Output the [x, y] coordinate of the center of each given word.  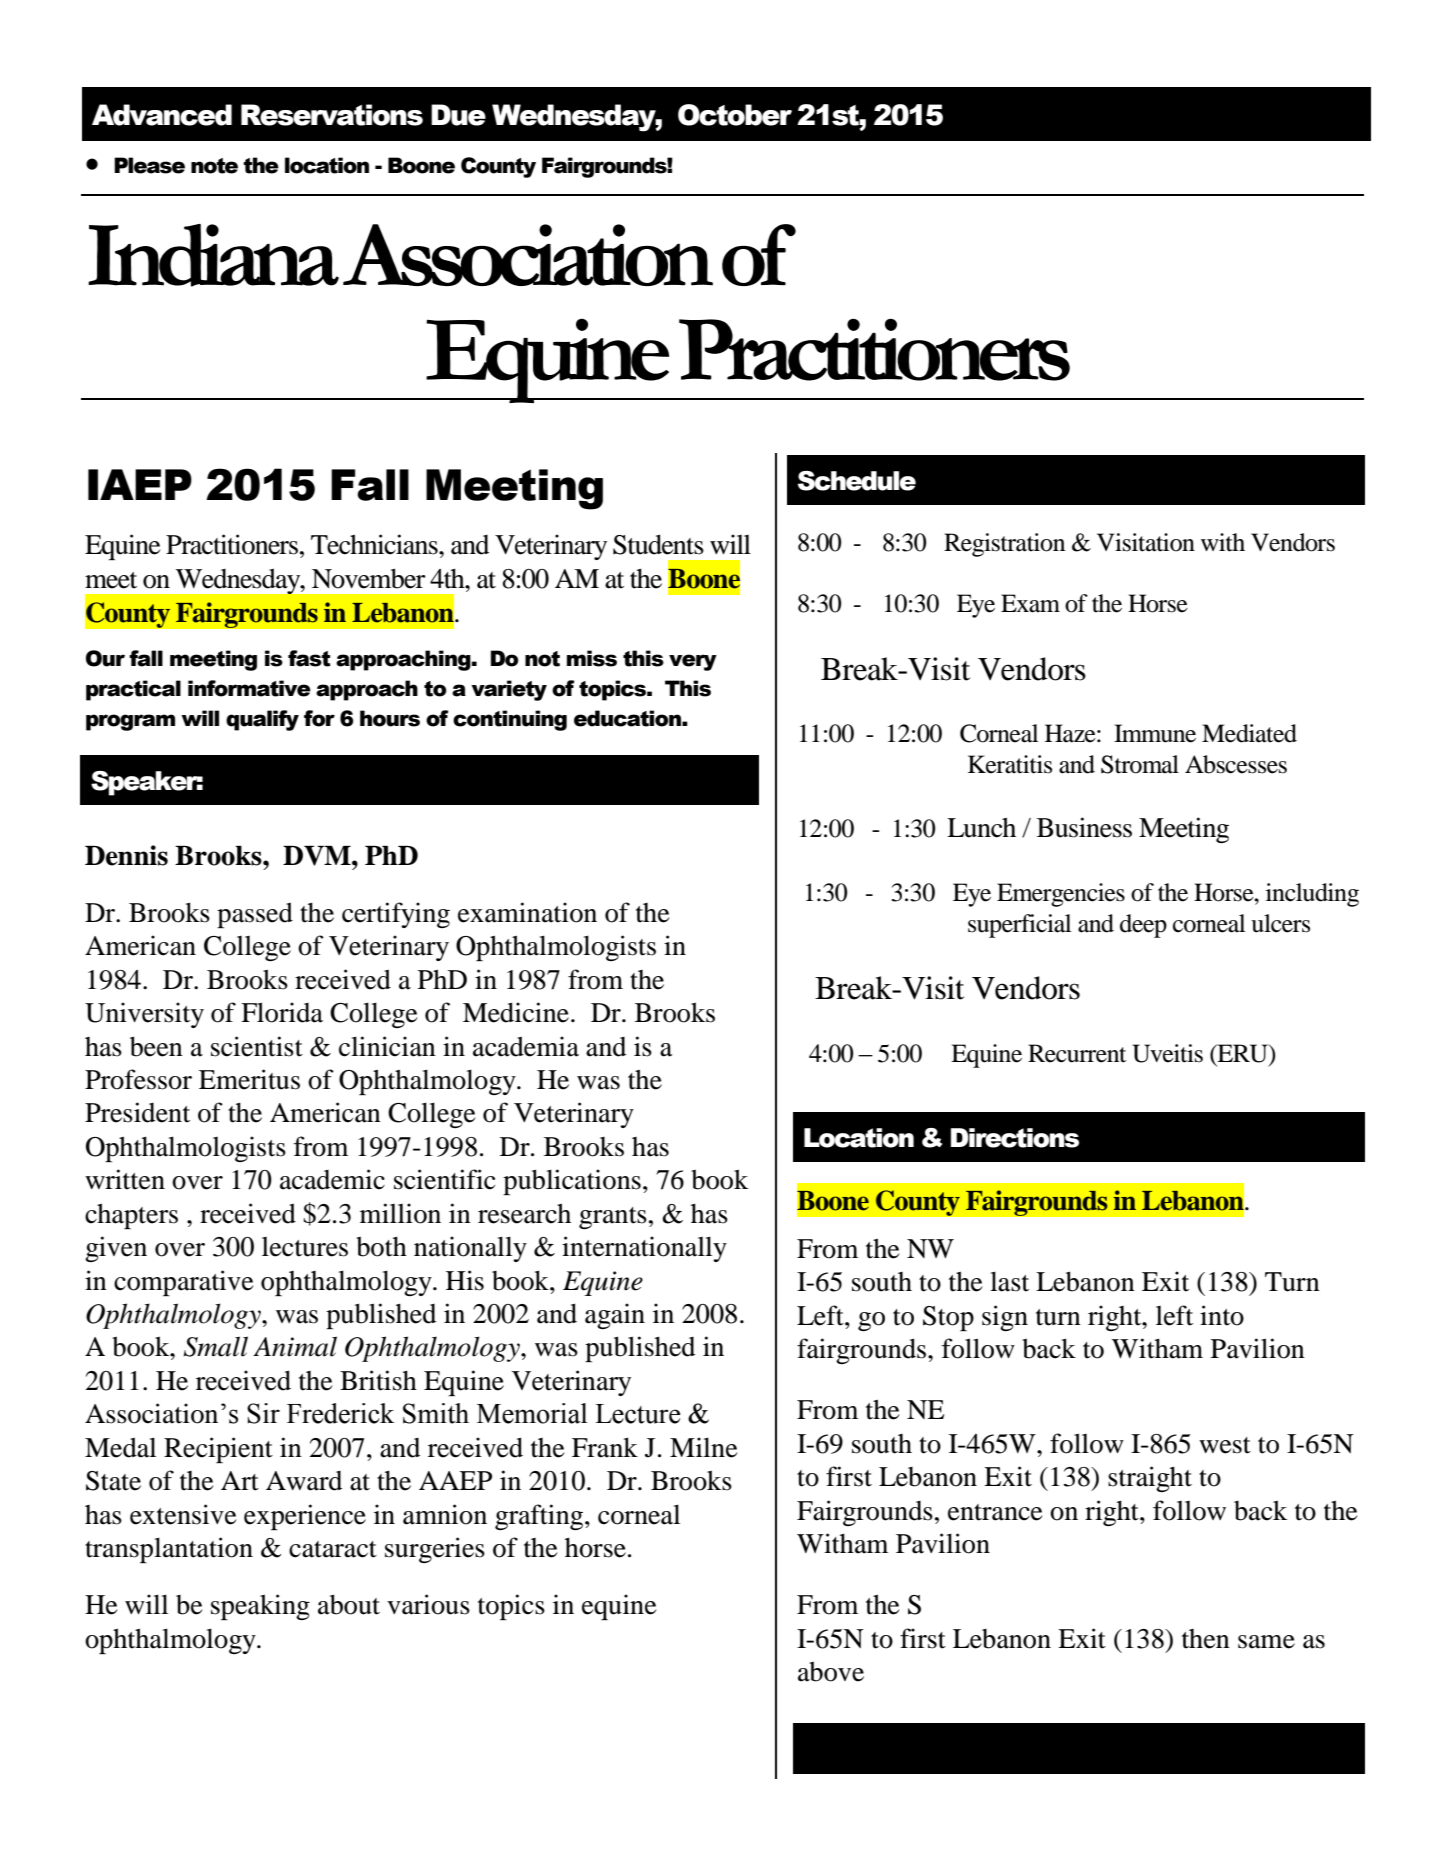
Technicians [375, 544]
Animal [295, 1346]
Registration [1004, 545]
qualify [262, 720]
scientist [257, 1046]
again [615, 1316]
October [735, 115]
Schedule [857, 481]
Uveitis [1167, 1053]
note [214, 166]
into [1222, 1315]
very [693, 662]
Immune [1155, 733]
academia [526, 1046]
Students [658, 544]
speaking [260, 1607]
